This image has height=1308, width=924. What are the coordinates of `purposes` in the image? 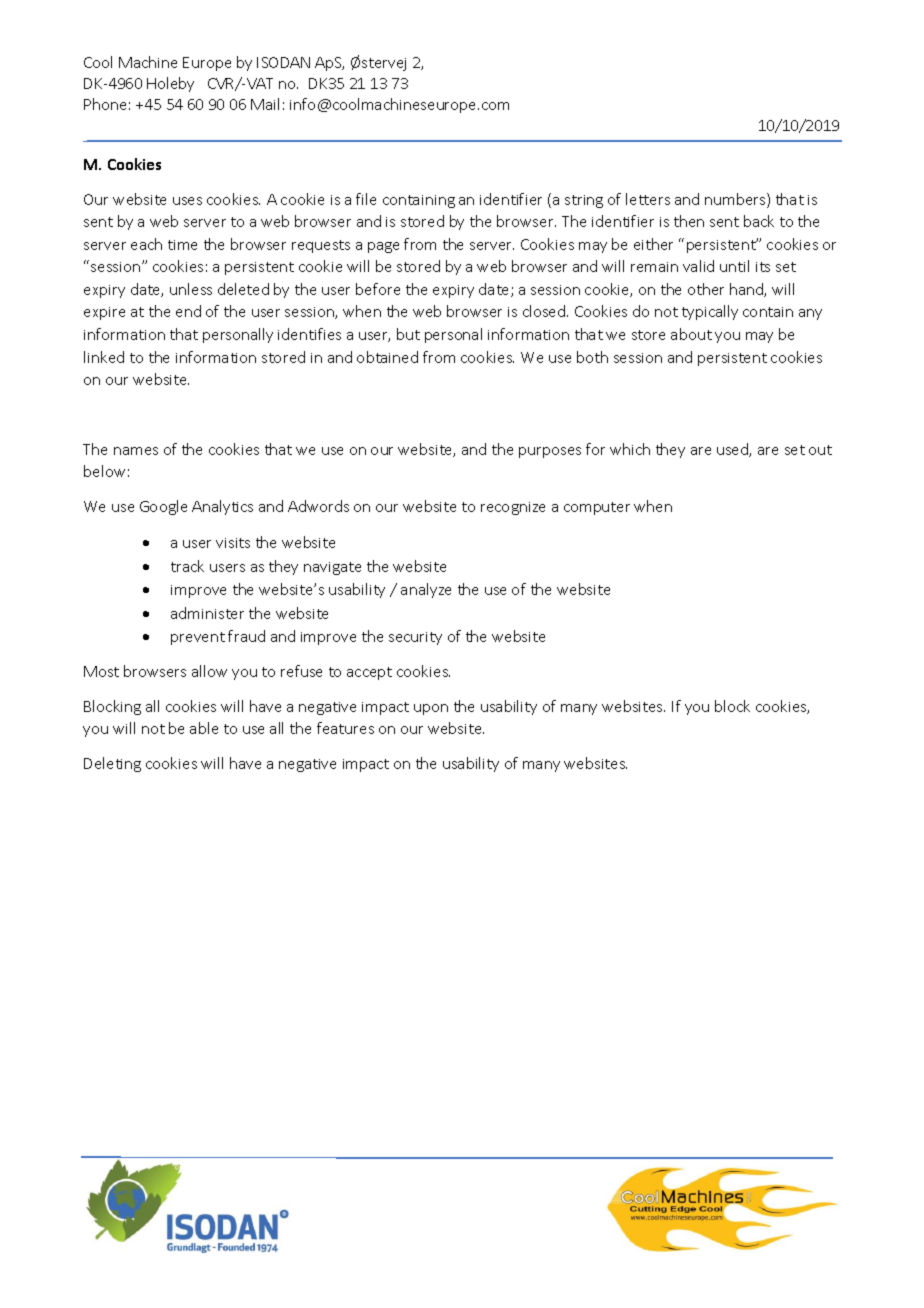 It's located at (550, 452).
